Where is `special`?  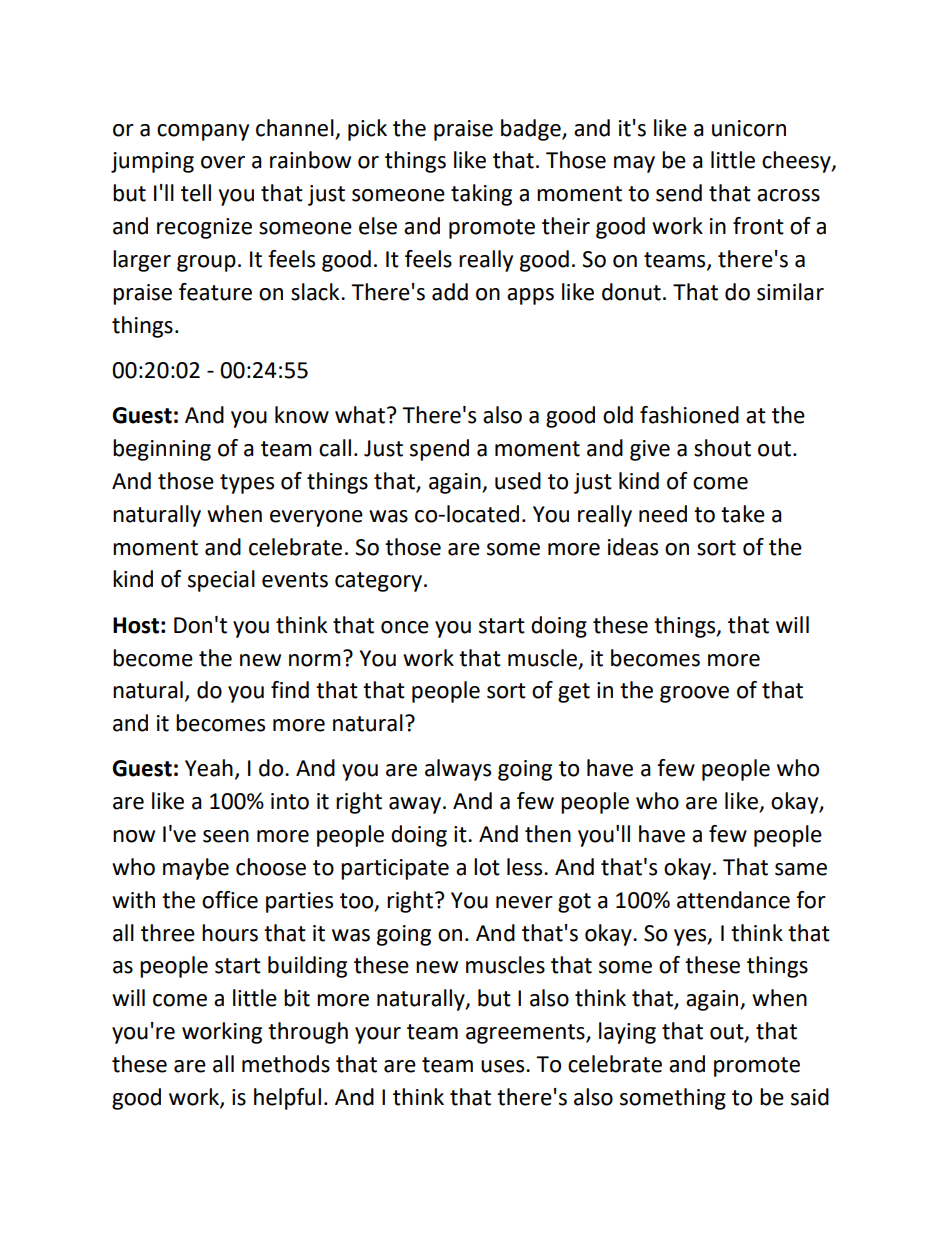
special is located at coordinates (221, 581).
